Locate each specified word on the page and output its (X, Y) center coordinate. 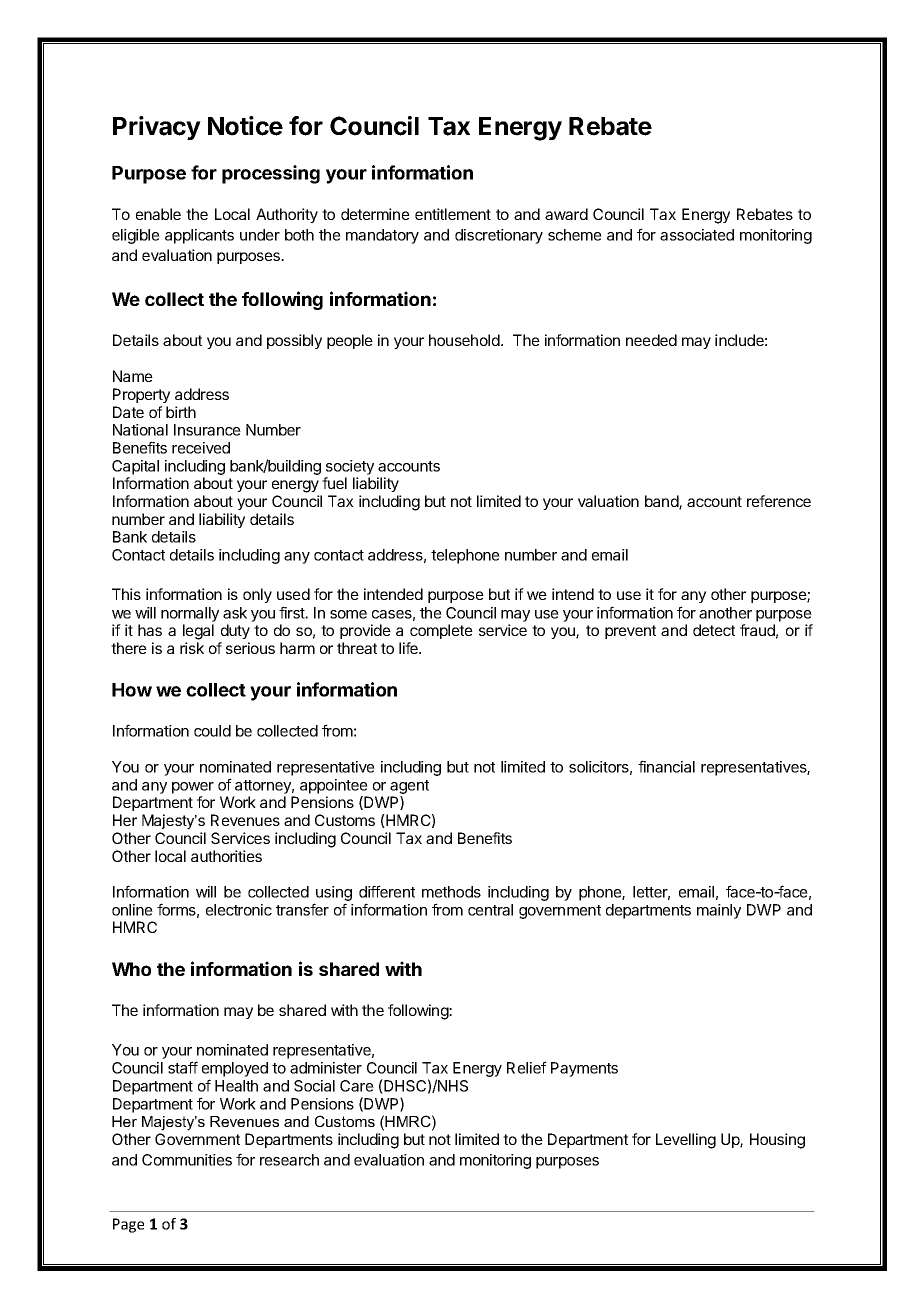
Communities (187, 1160)
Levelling (686, 1141)
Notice (245, 126)
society (350, 467)
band (662, 502)
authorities (226, 856)
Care (357, 1086)
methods (451, 892)
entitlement (453, 214)
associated (697, 235)
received (201, 448)
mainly (719, 911)
